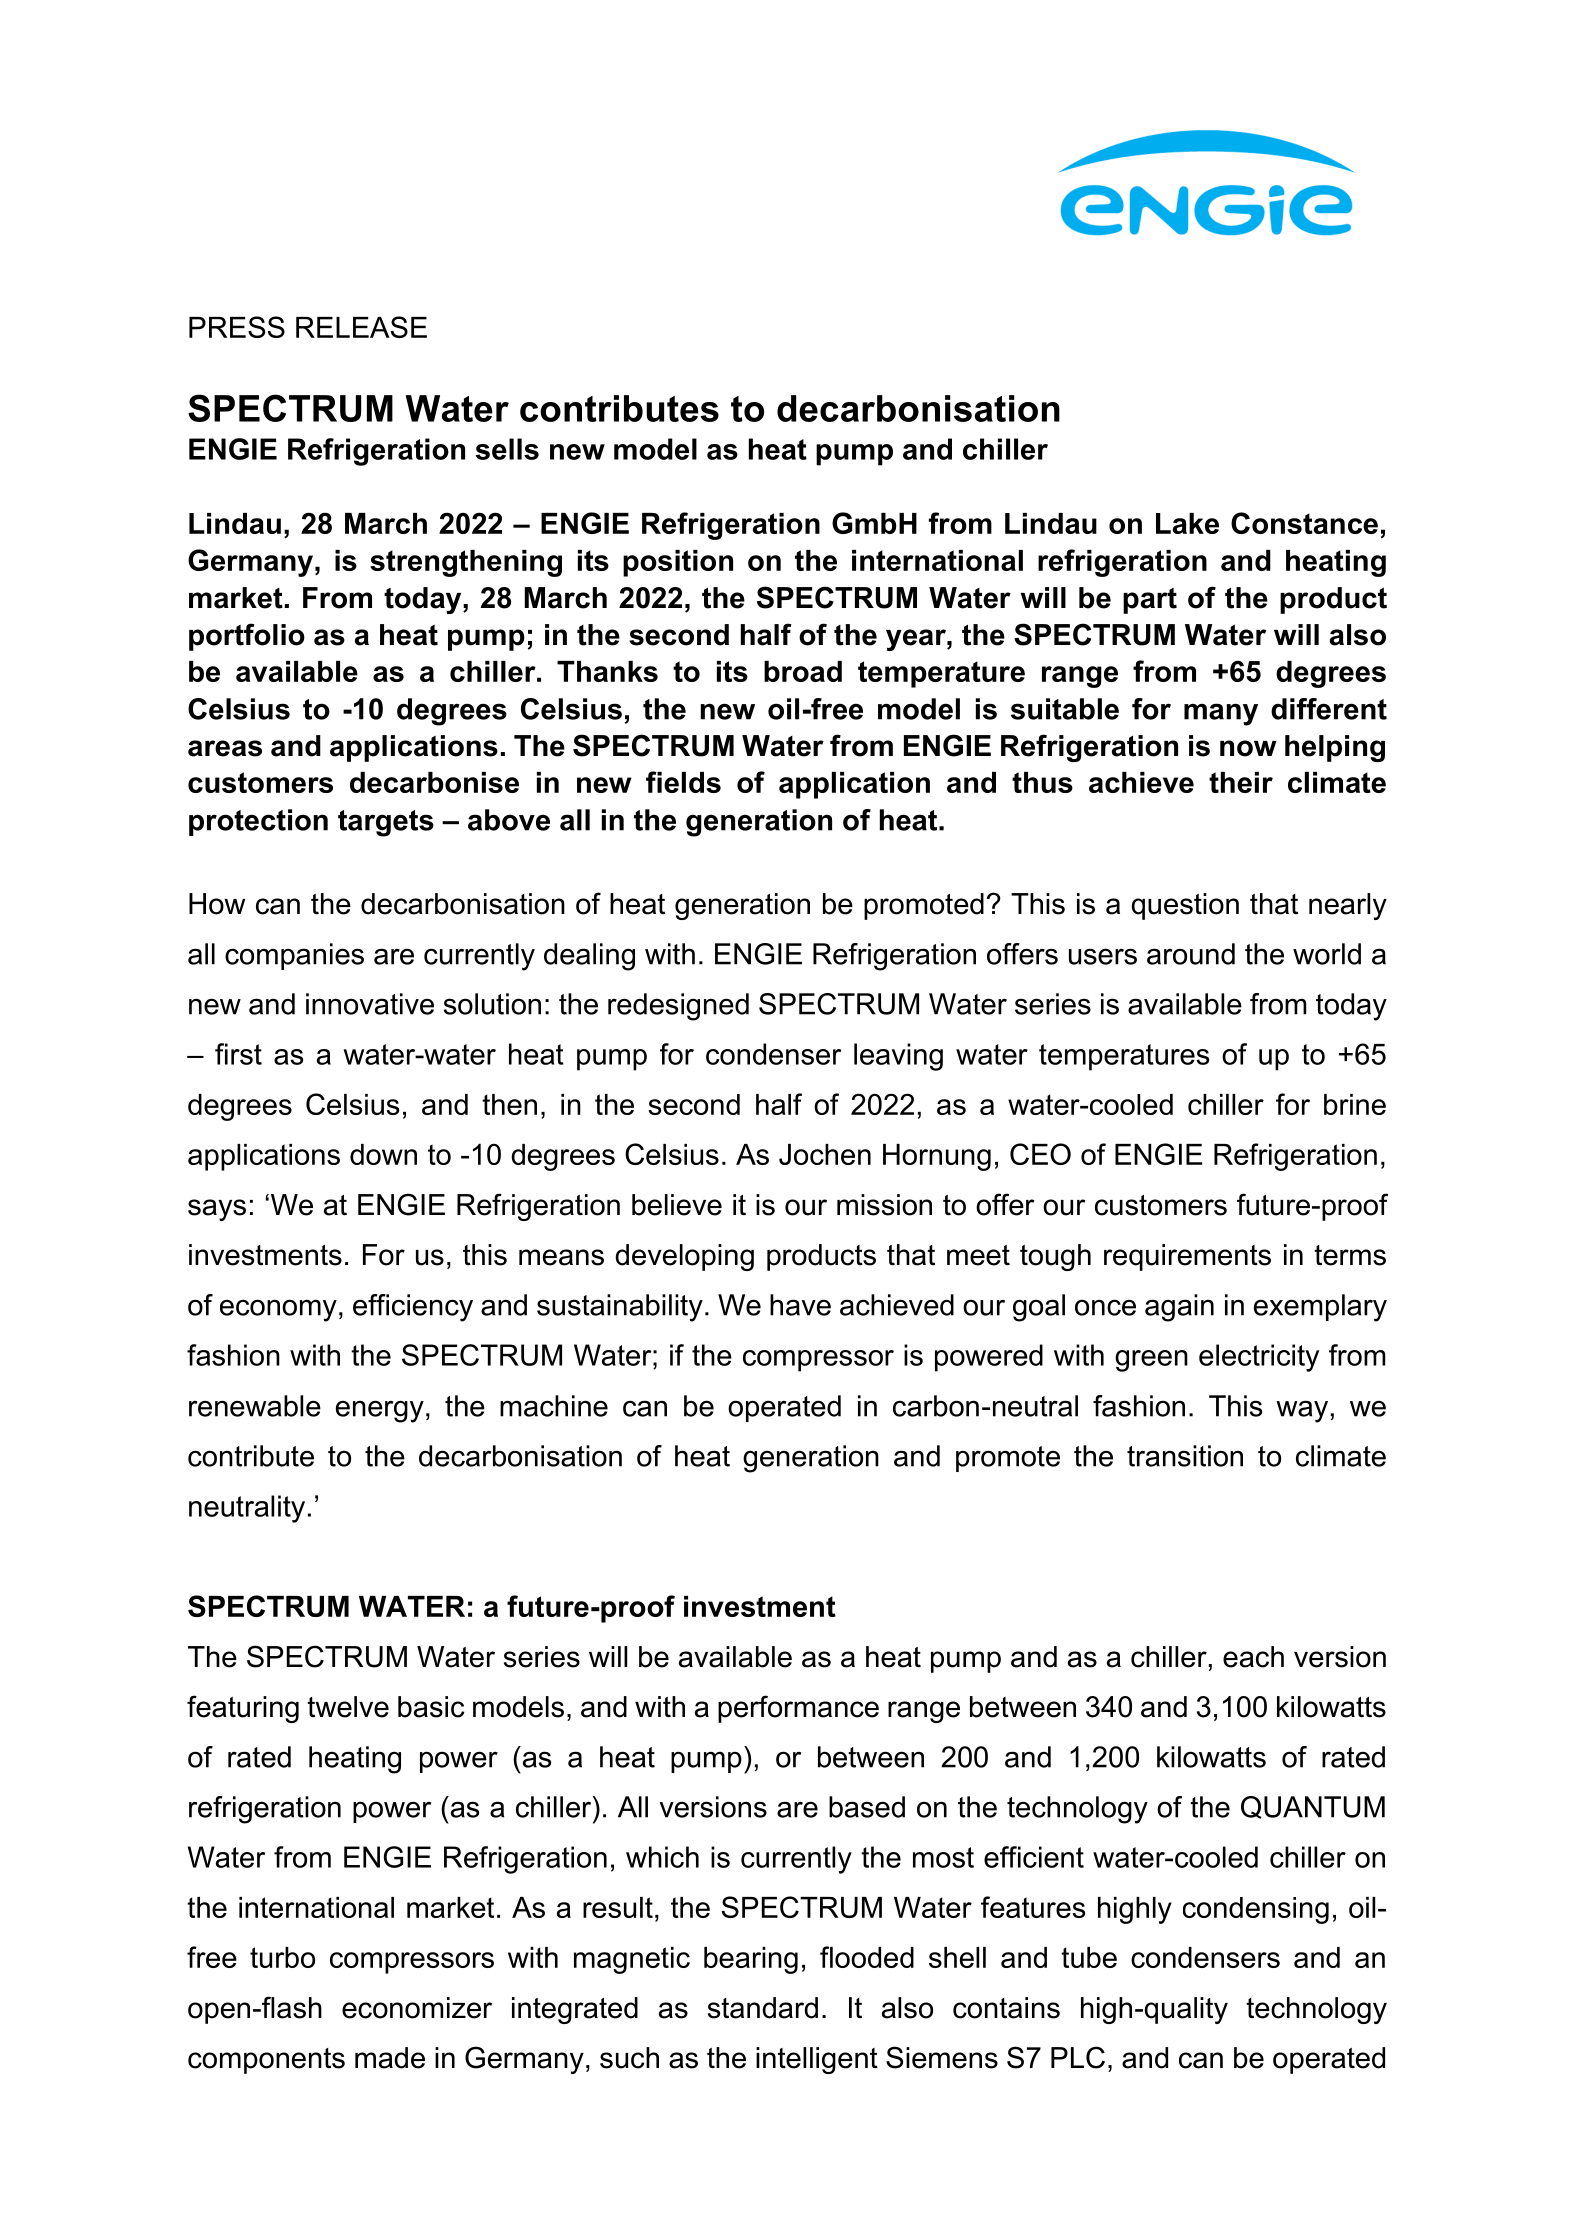  Describe the element at coordinates (678, 1007) in the screenshot. I see `redesigned` at that location.
